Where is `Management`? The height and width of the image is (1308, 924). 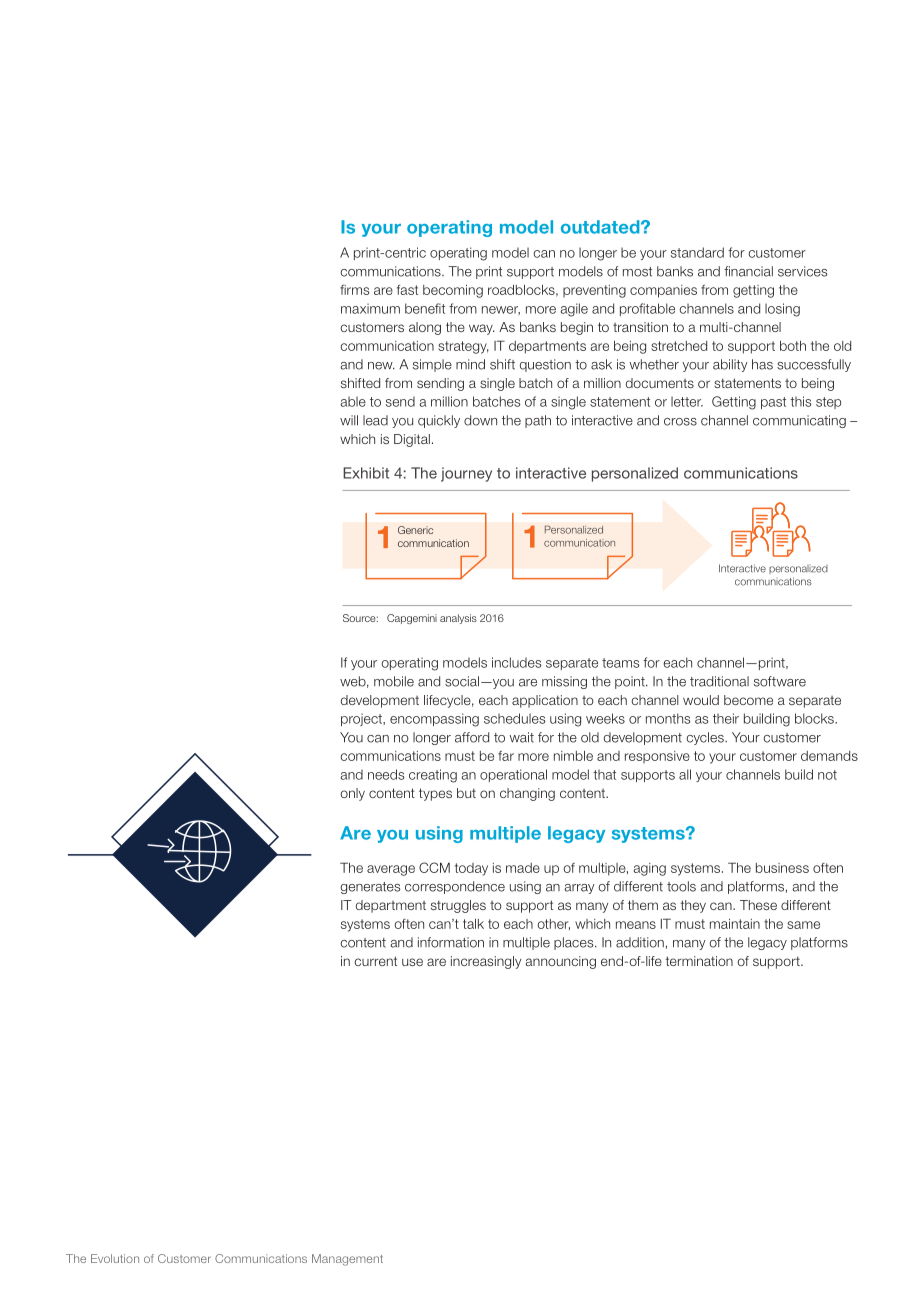
Management is located at coordinates (347, 1260).
